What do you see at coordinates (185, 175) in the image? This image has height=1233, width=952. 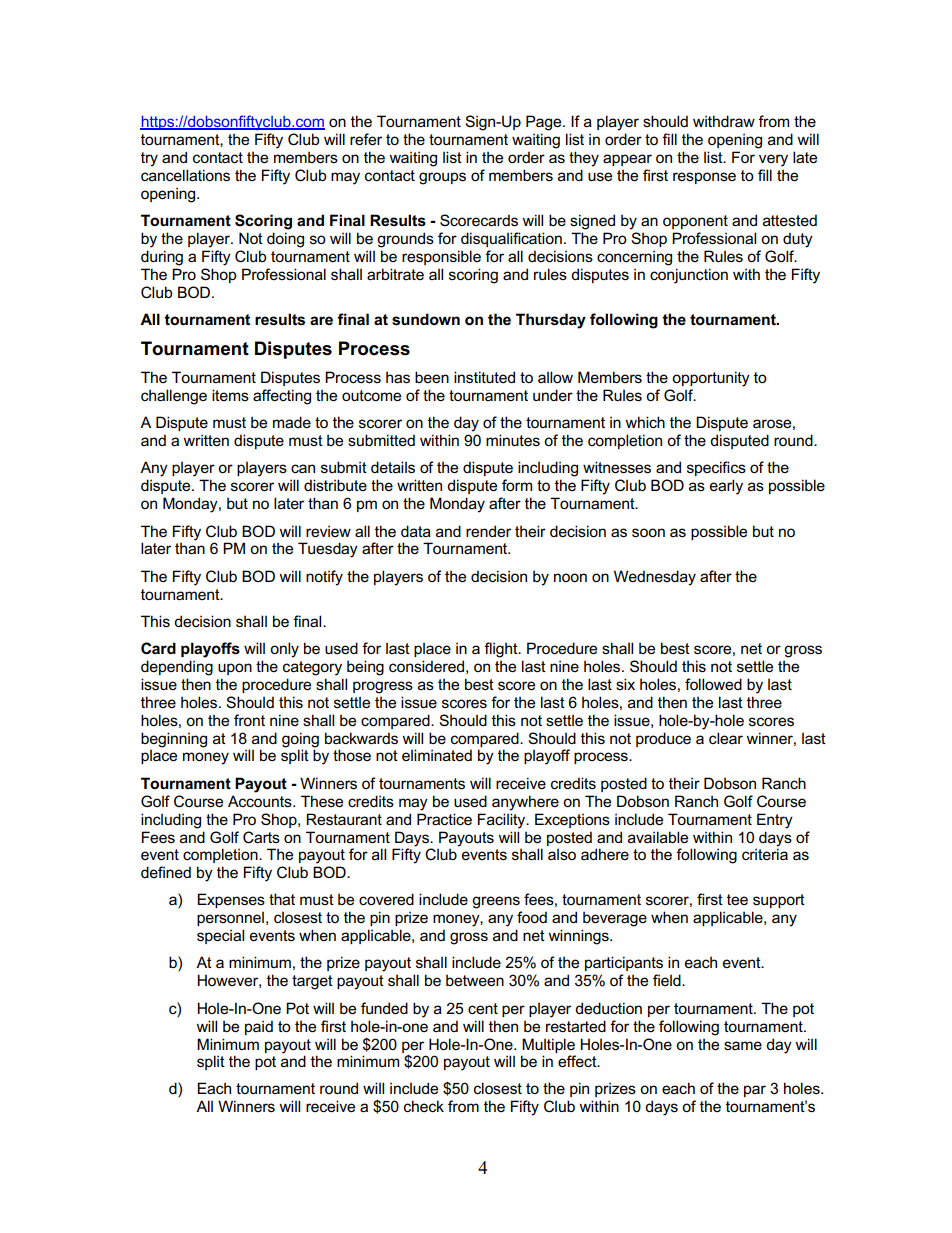 I see `cancellations` at bounding box center [185, 175].
